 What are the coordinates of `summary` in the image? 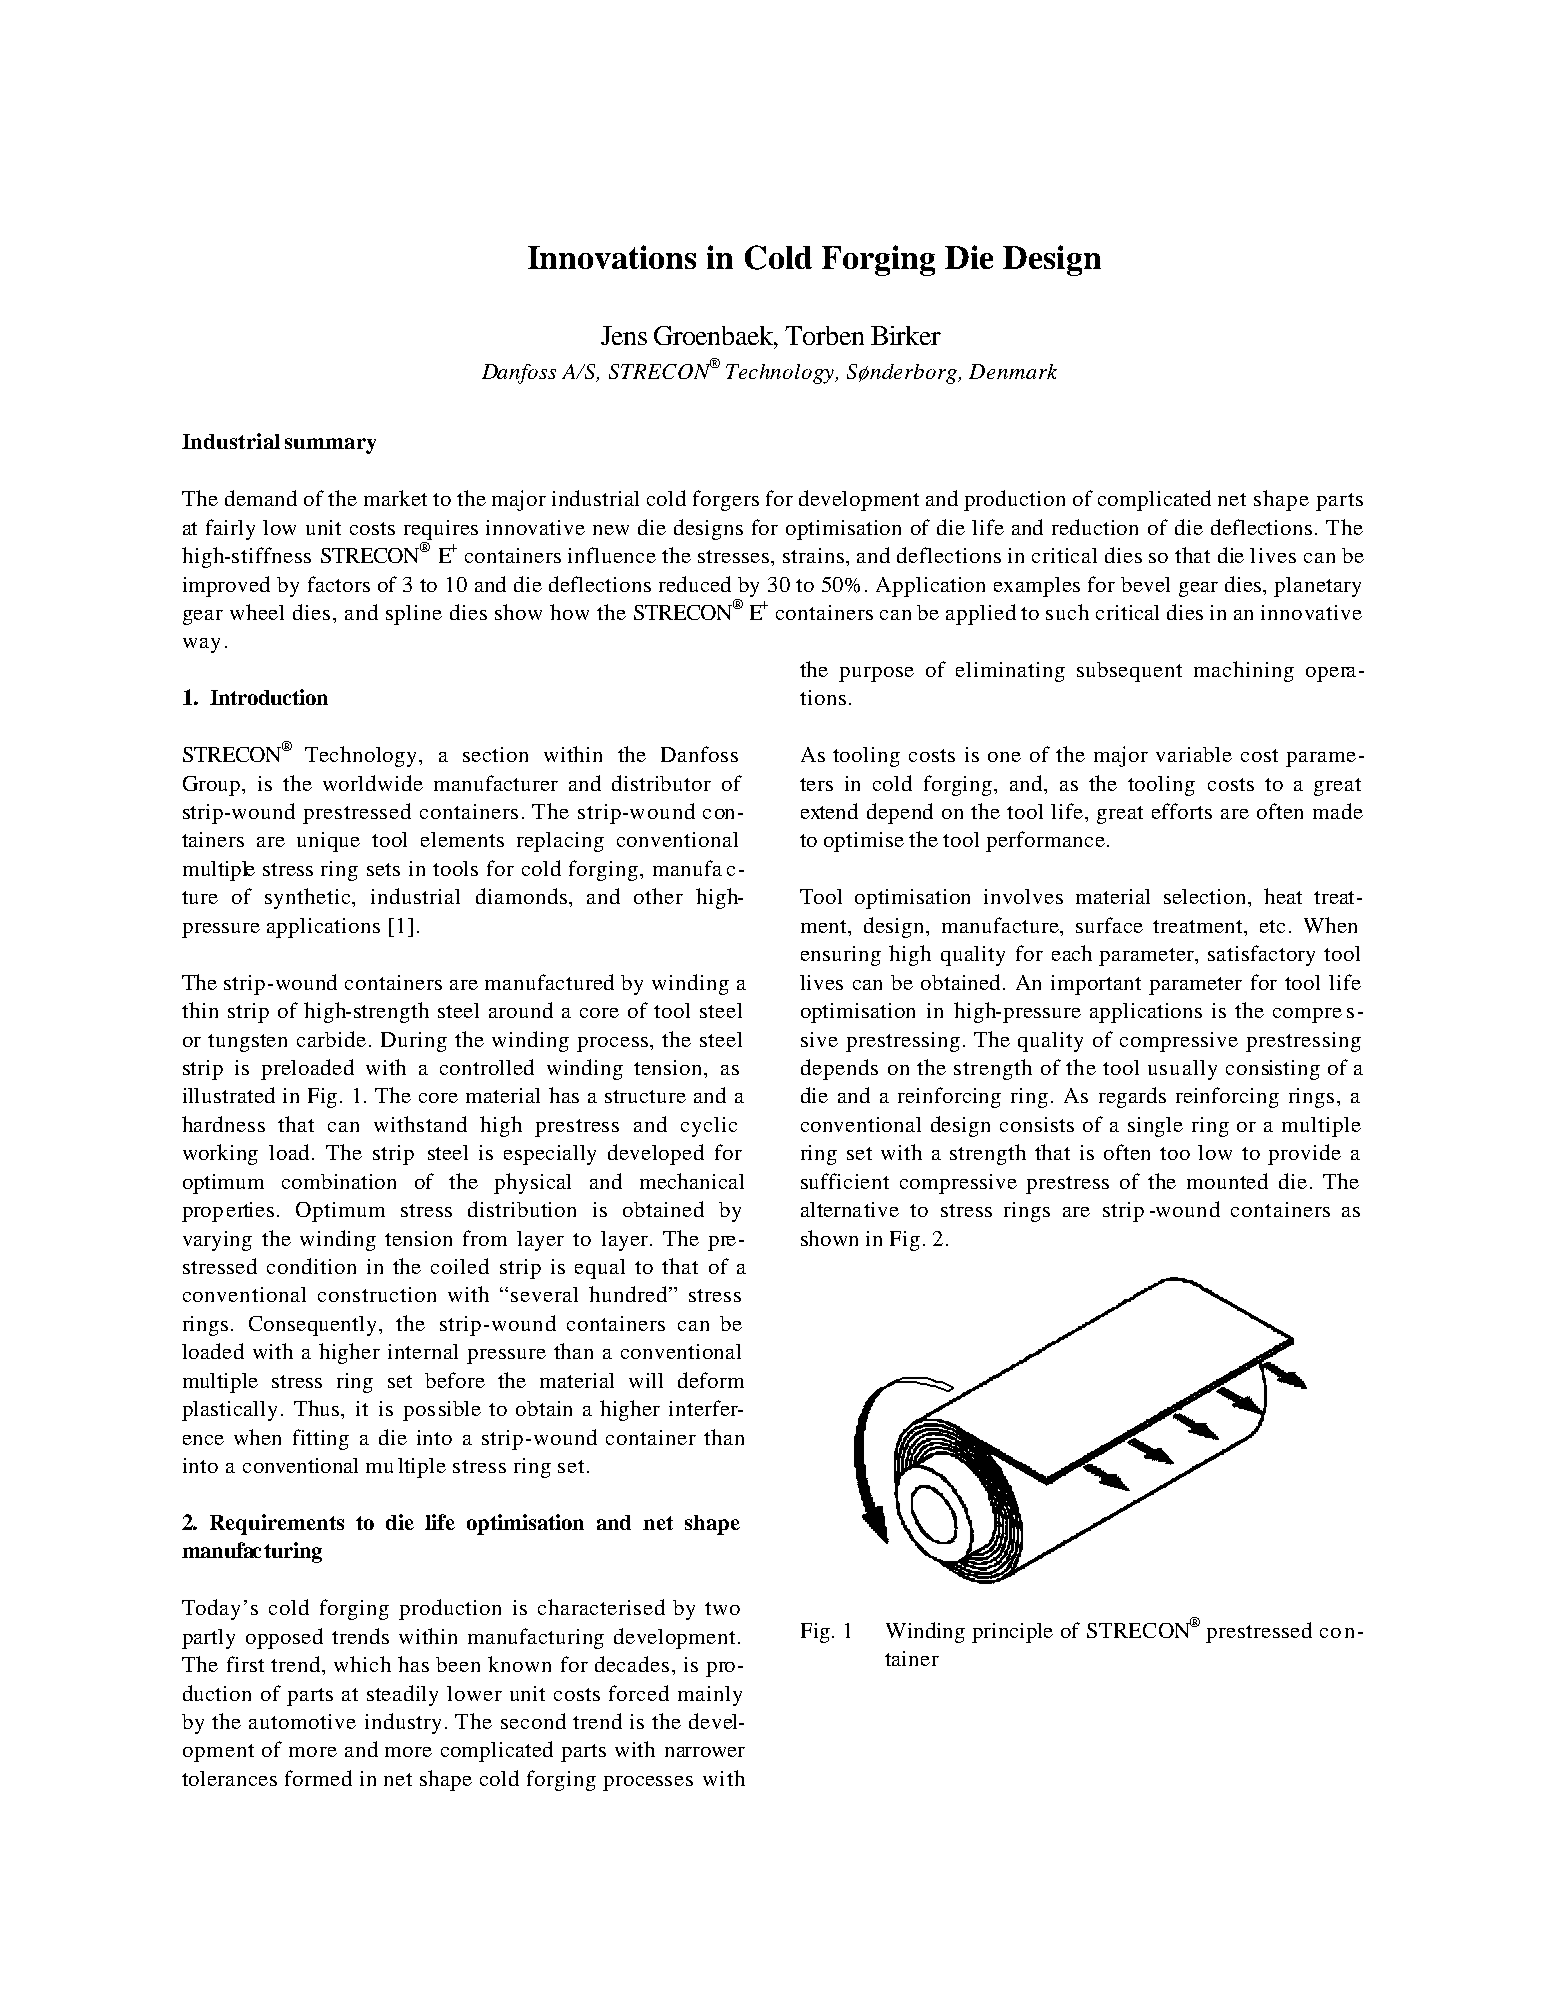 It's located at (330, 446).
